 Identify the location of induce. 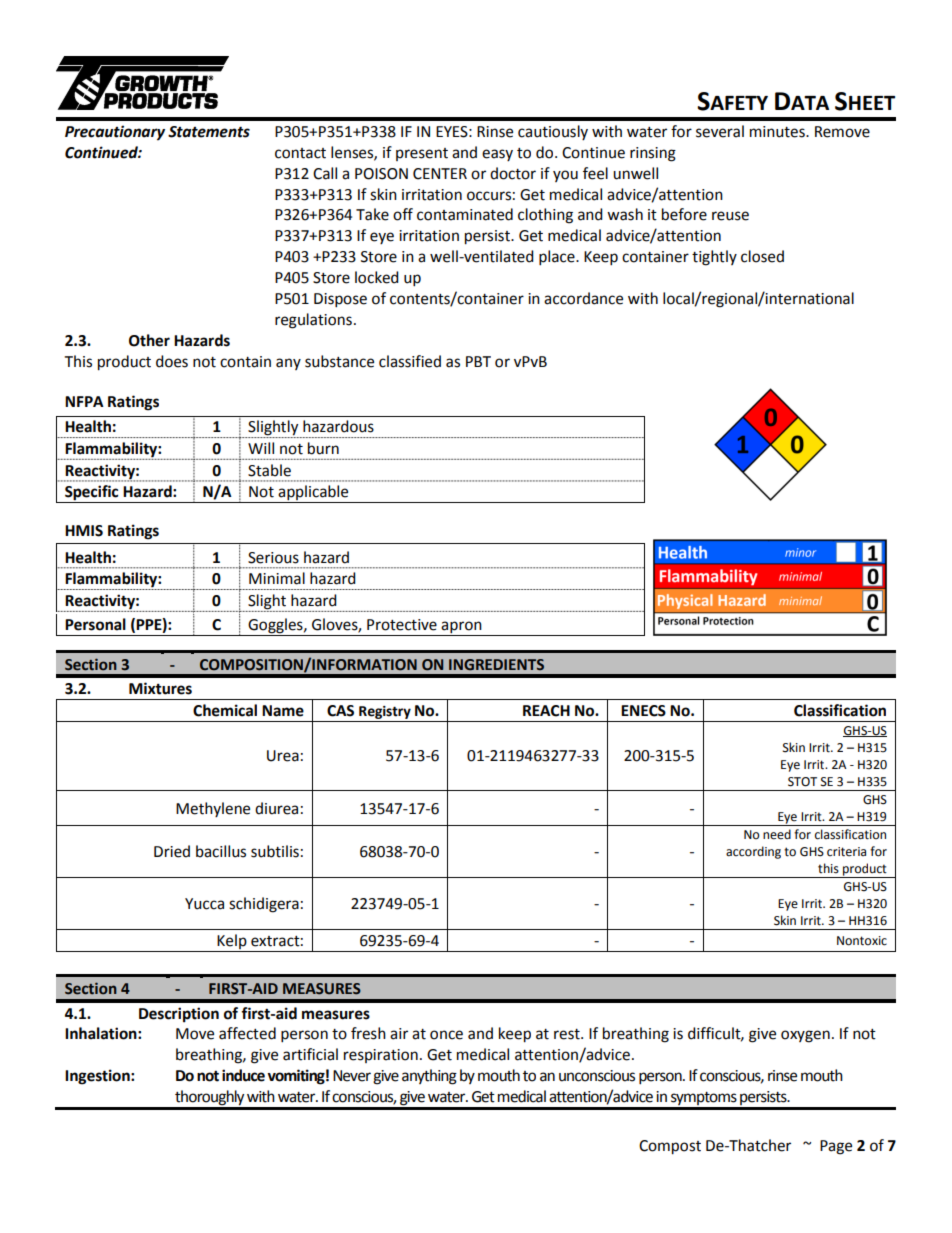
(243, 1075).
